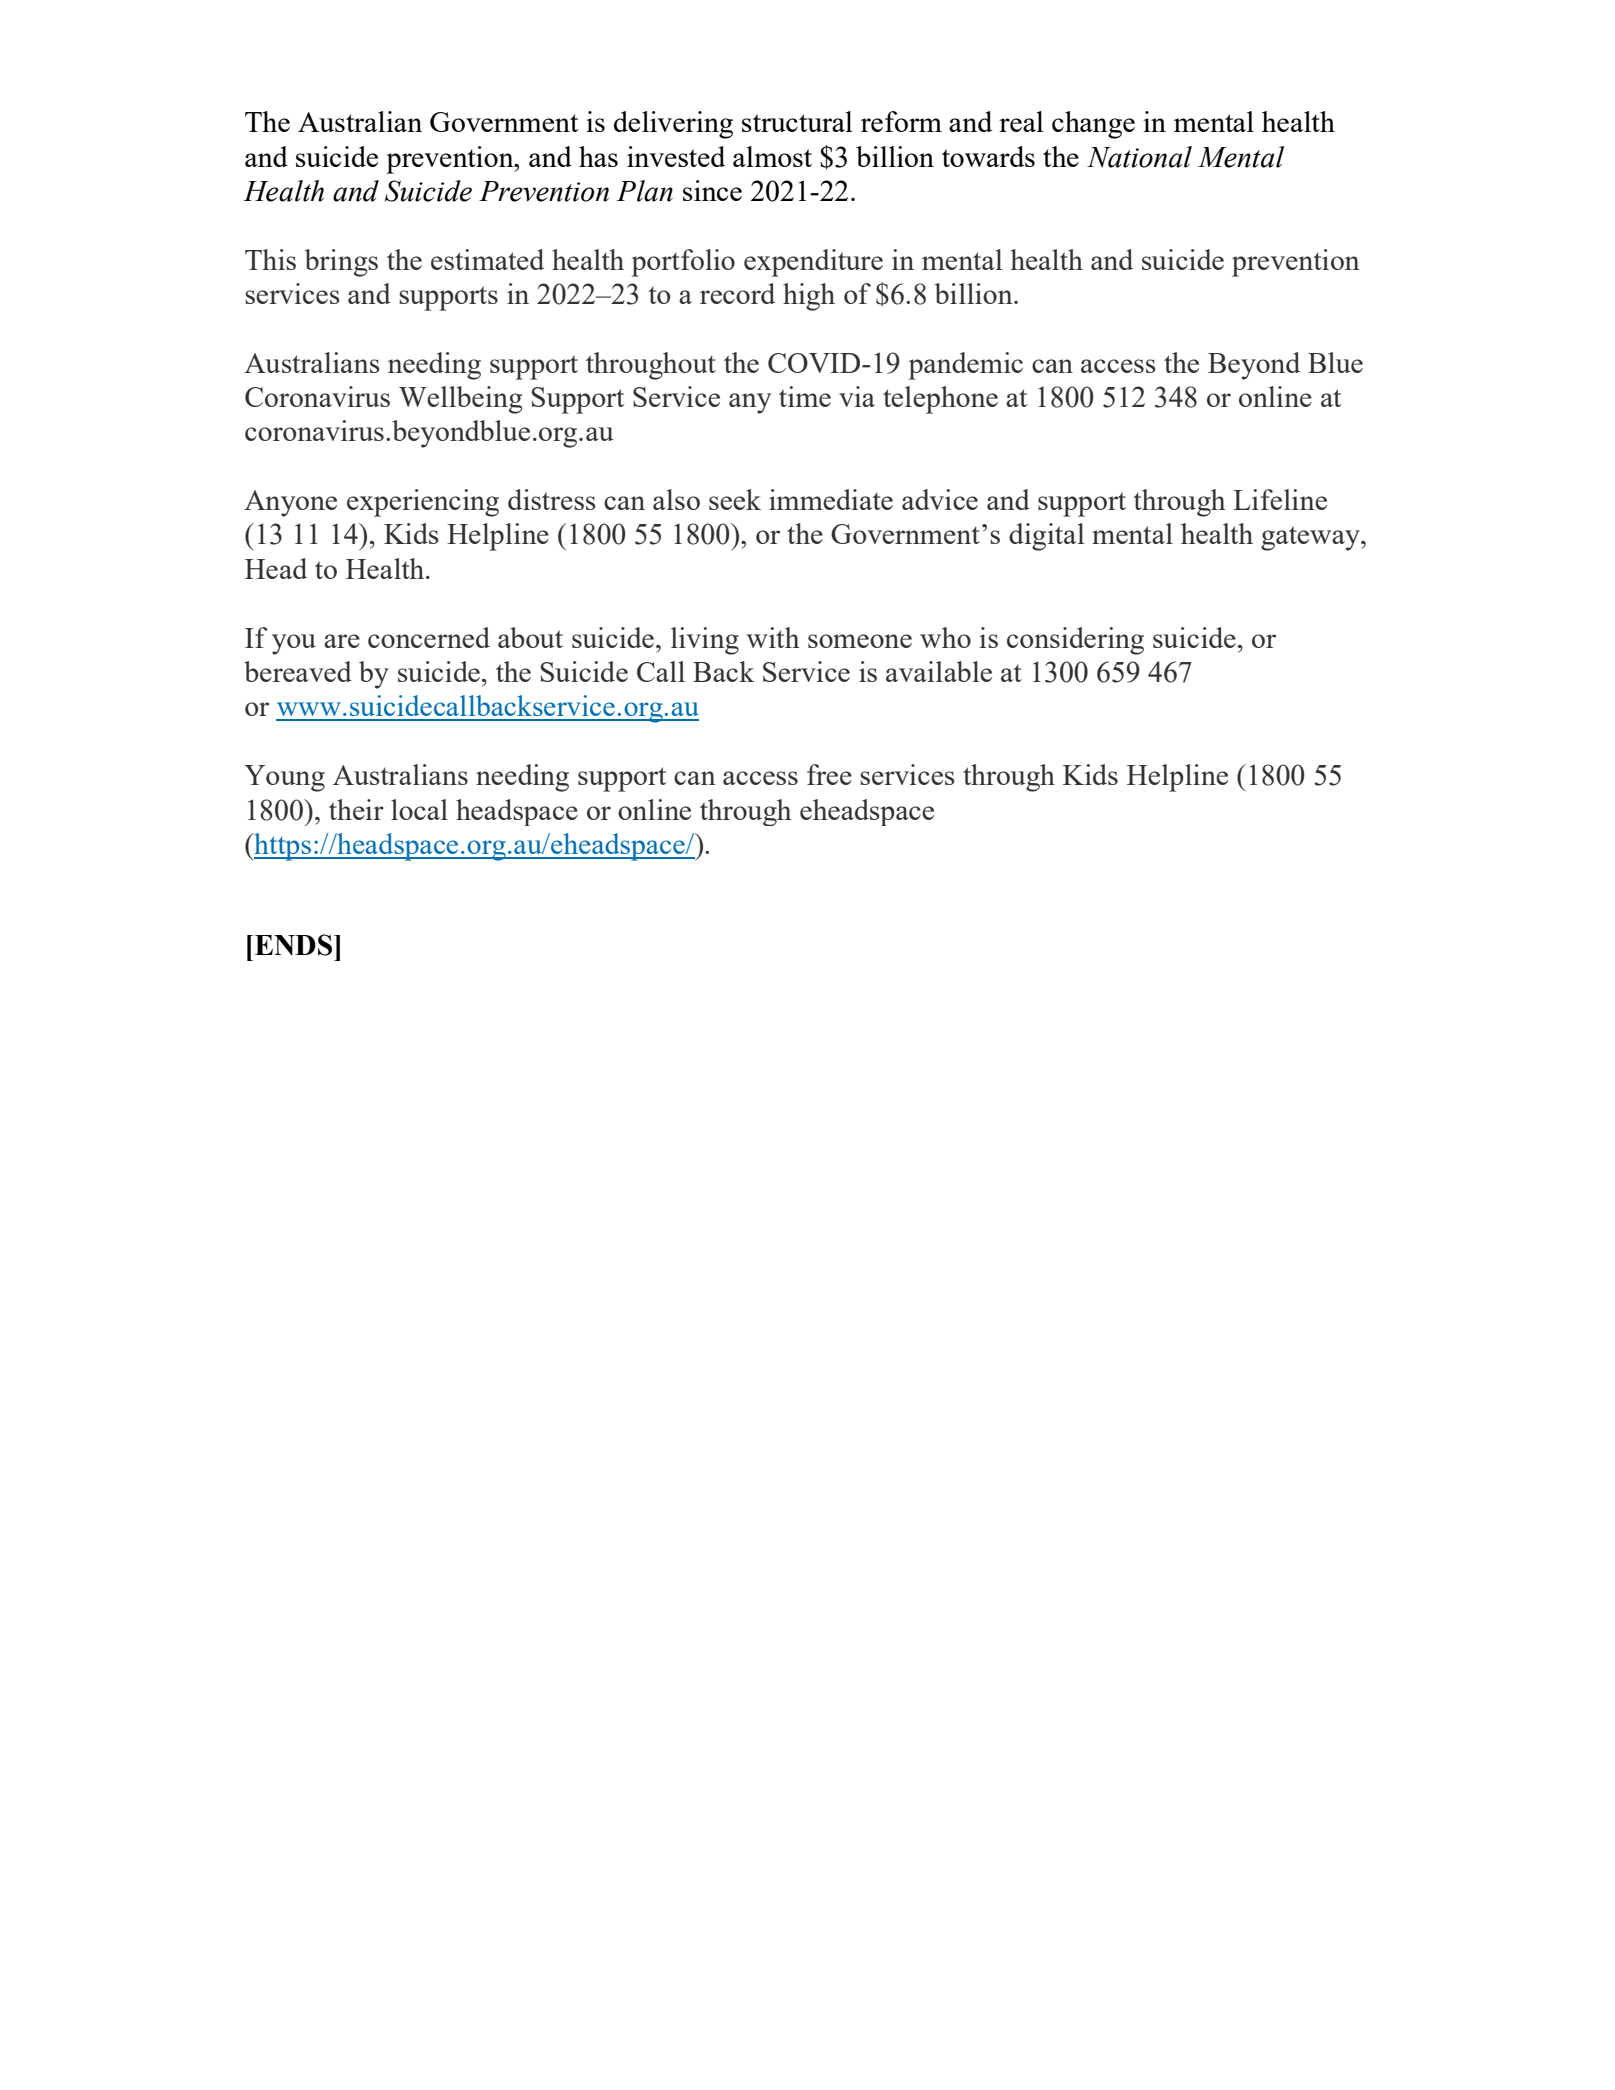  Describe the element at coordinates (965, 366) in the screenshot. I see `pandemic` at that location.
